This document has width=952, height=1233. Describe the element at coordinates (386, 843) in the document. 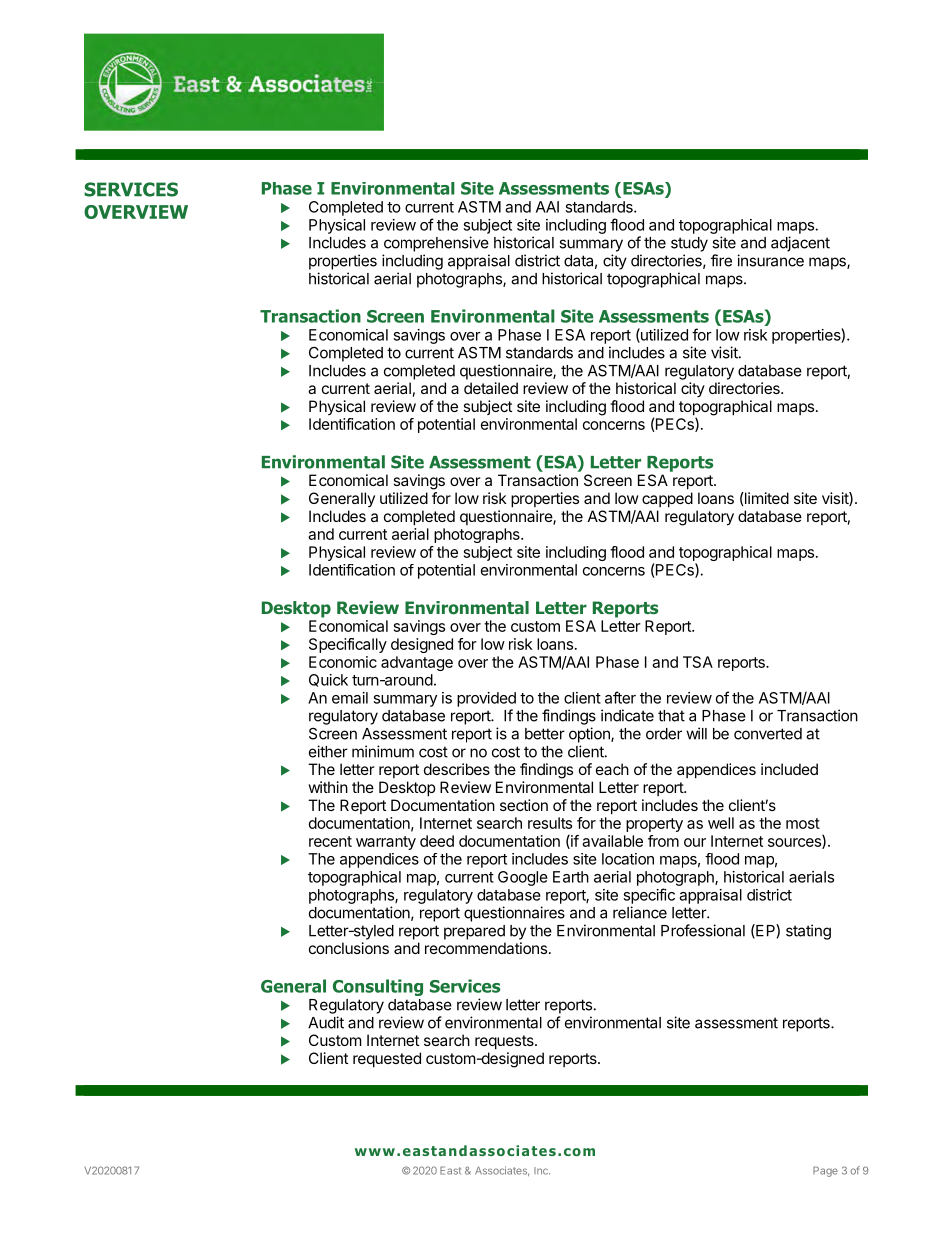

I see `warranty` at that location.
